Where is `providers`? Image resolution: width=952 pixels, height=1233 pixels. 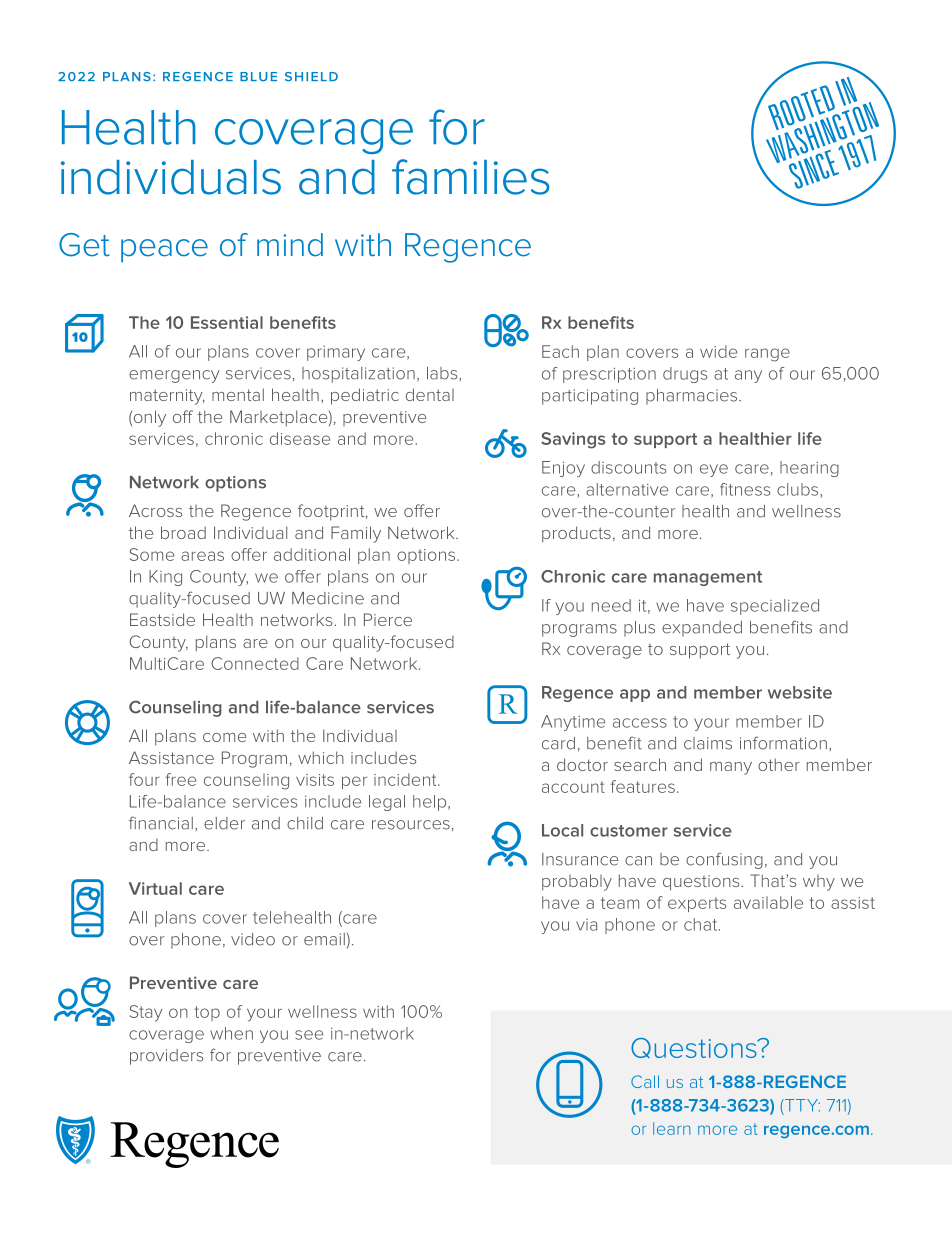 providers is located at coordinates (166, 1057).
